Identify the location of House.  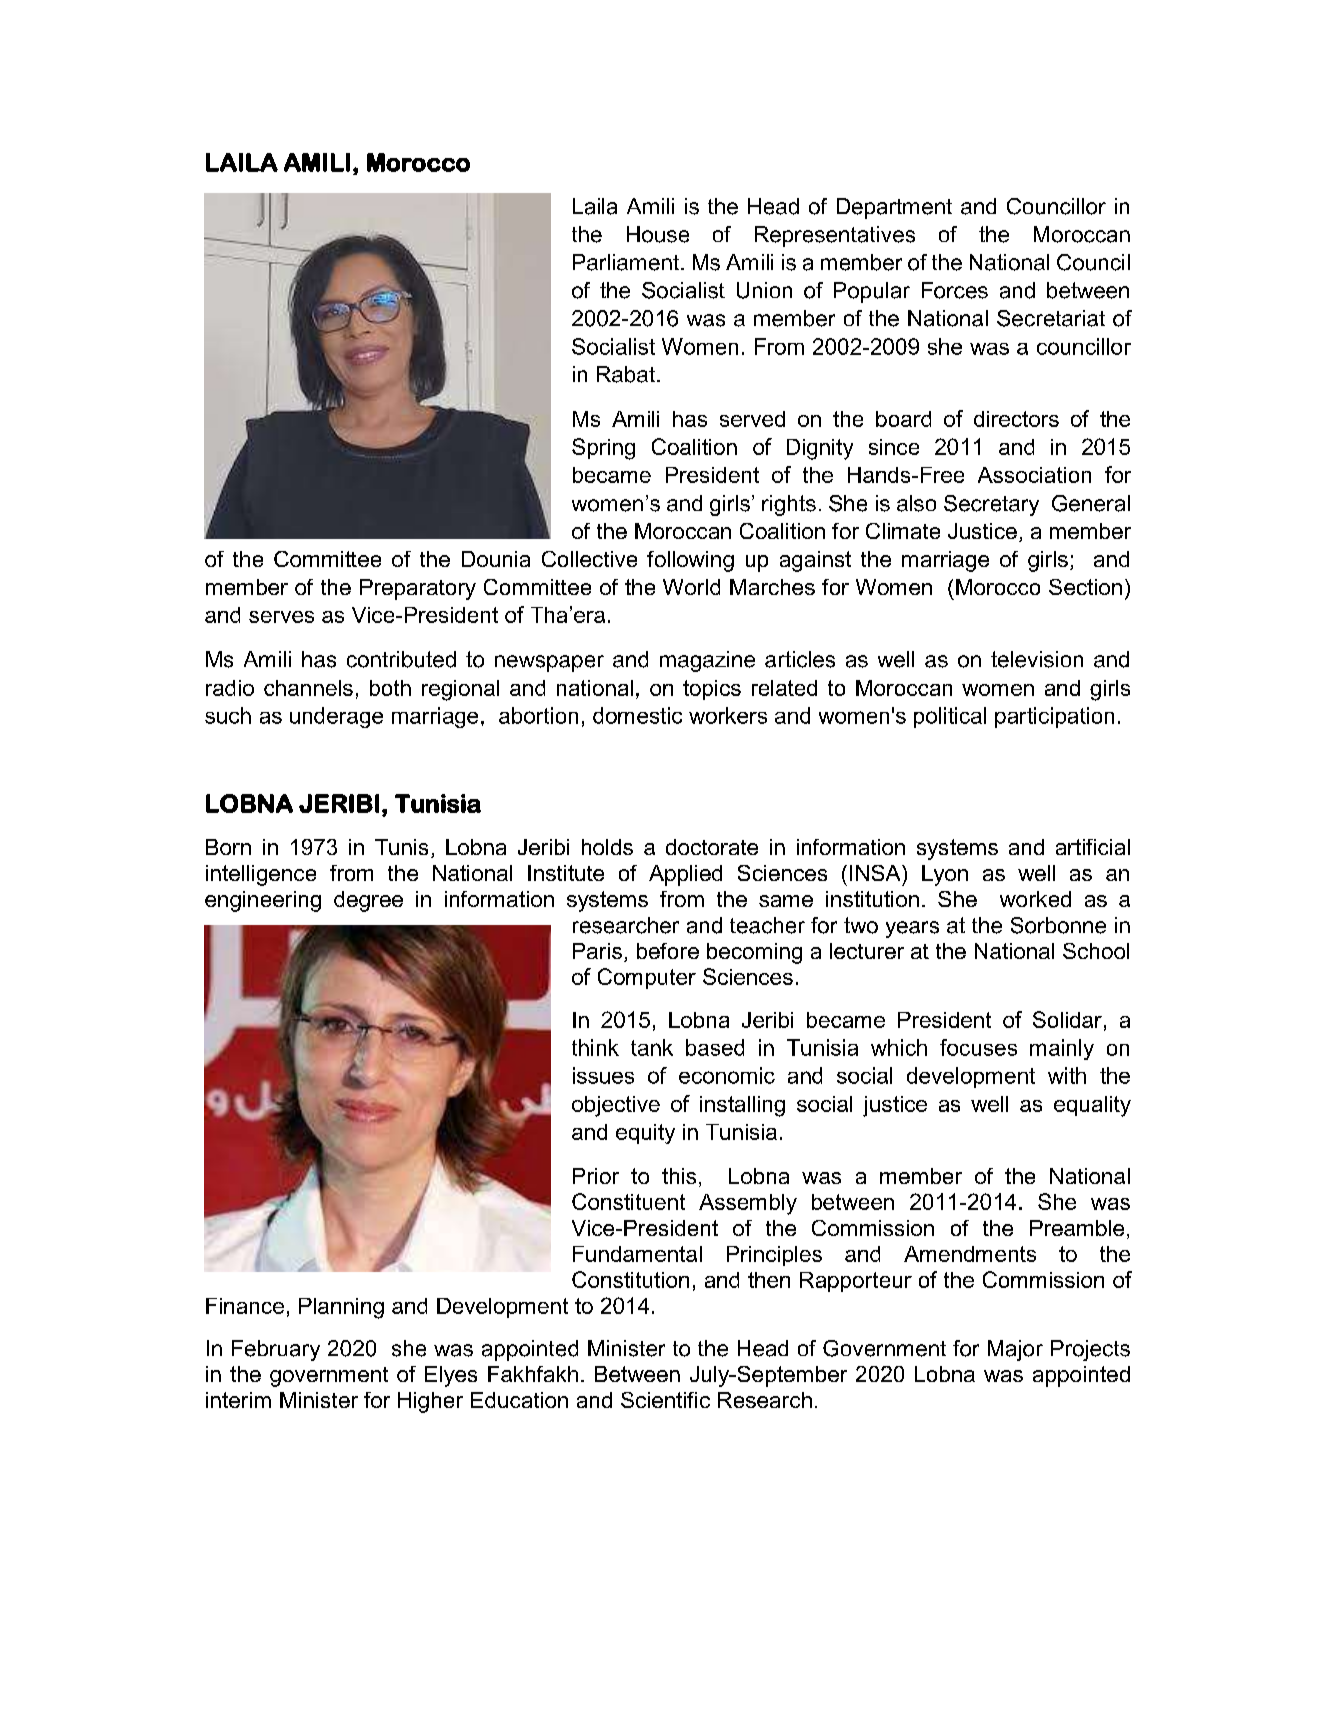
(658, 234).
